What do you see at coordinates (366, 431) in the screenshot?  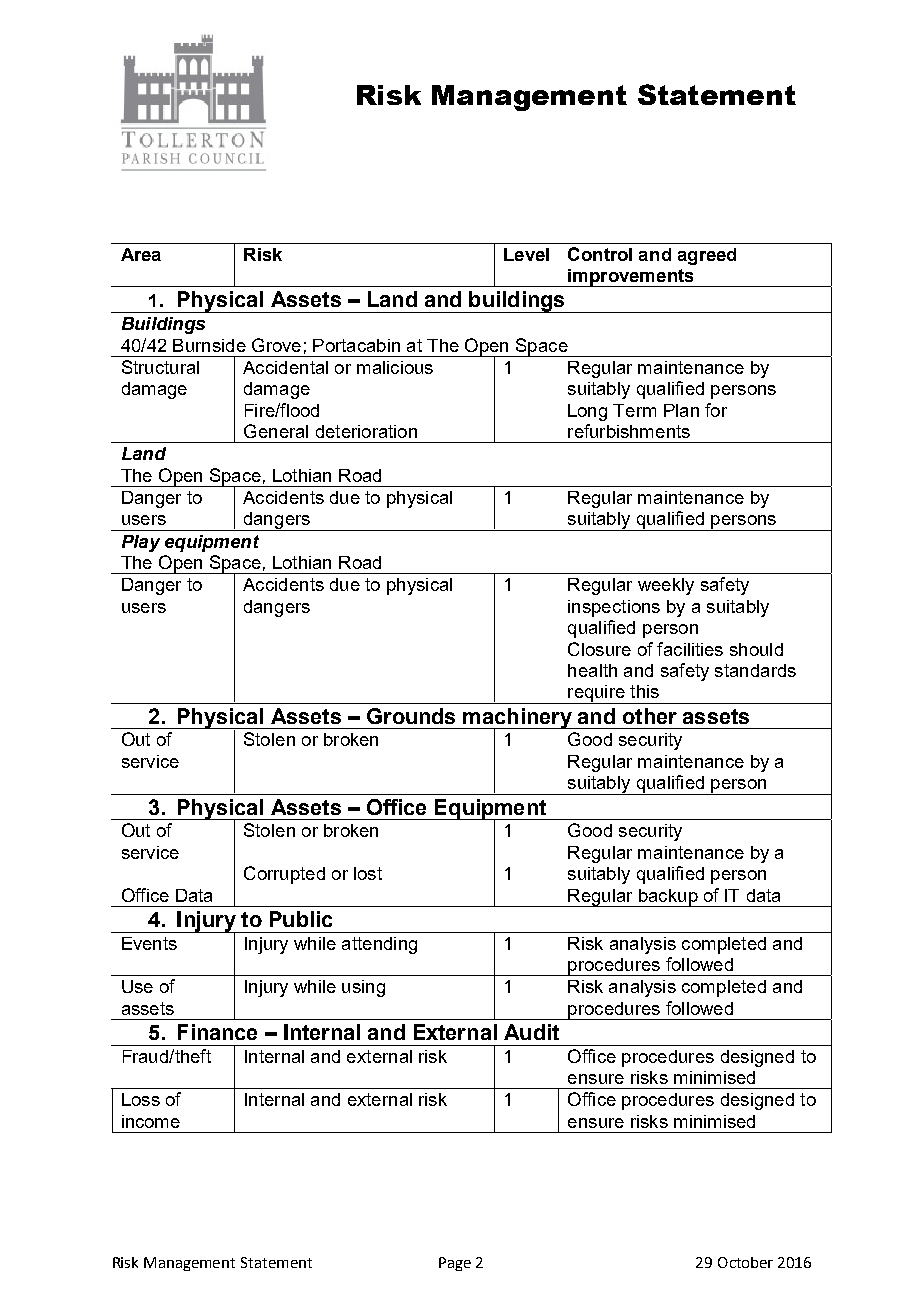 I see `deterioration` at bounding box center [366, 431].
